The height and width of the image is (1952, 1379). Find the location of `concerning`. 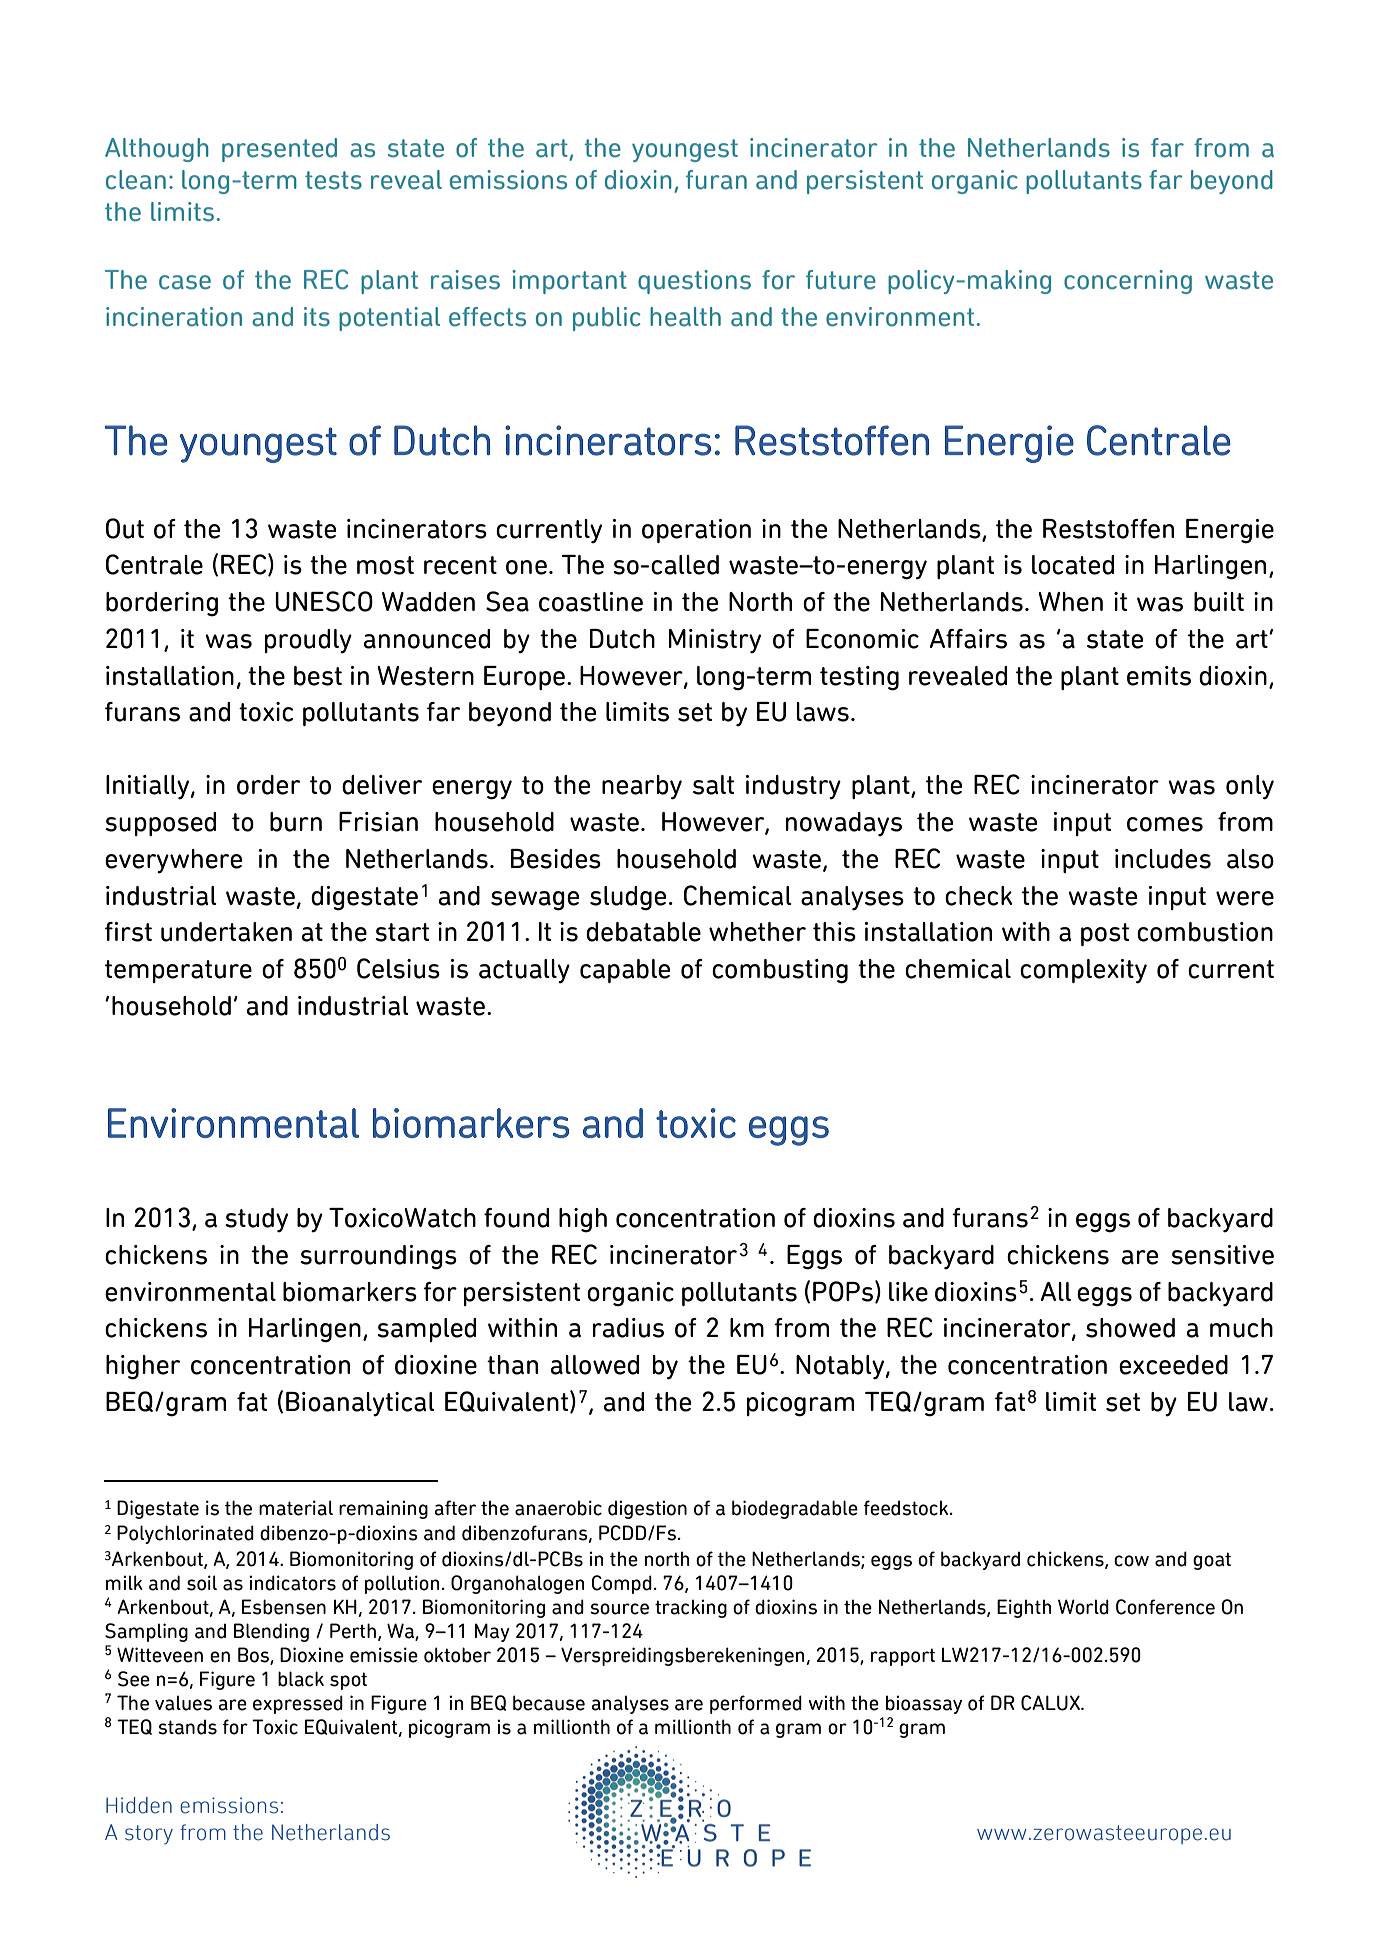

concerning is located at coordinates (1128, 282).
